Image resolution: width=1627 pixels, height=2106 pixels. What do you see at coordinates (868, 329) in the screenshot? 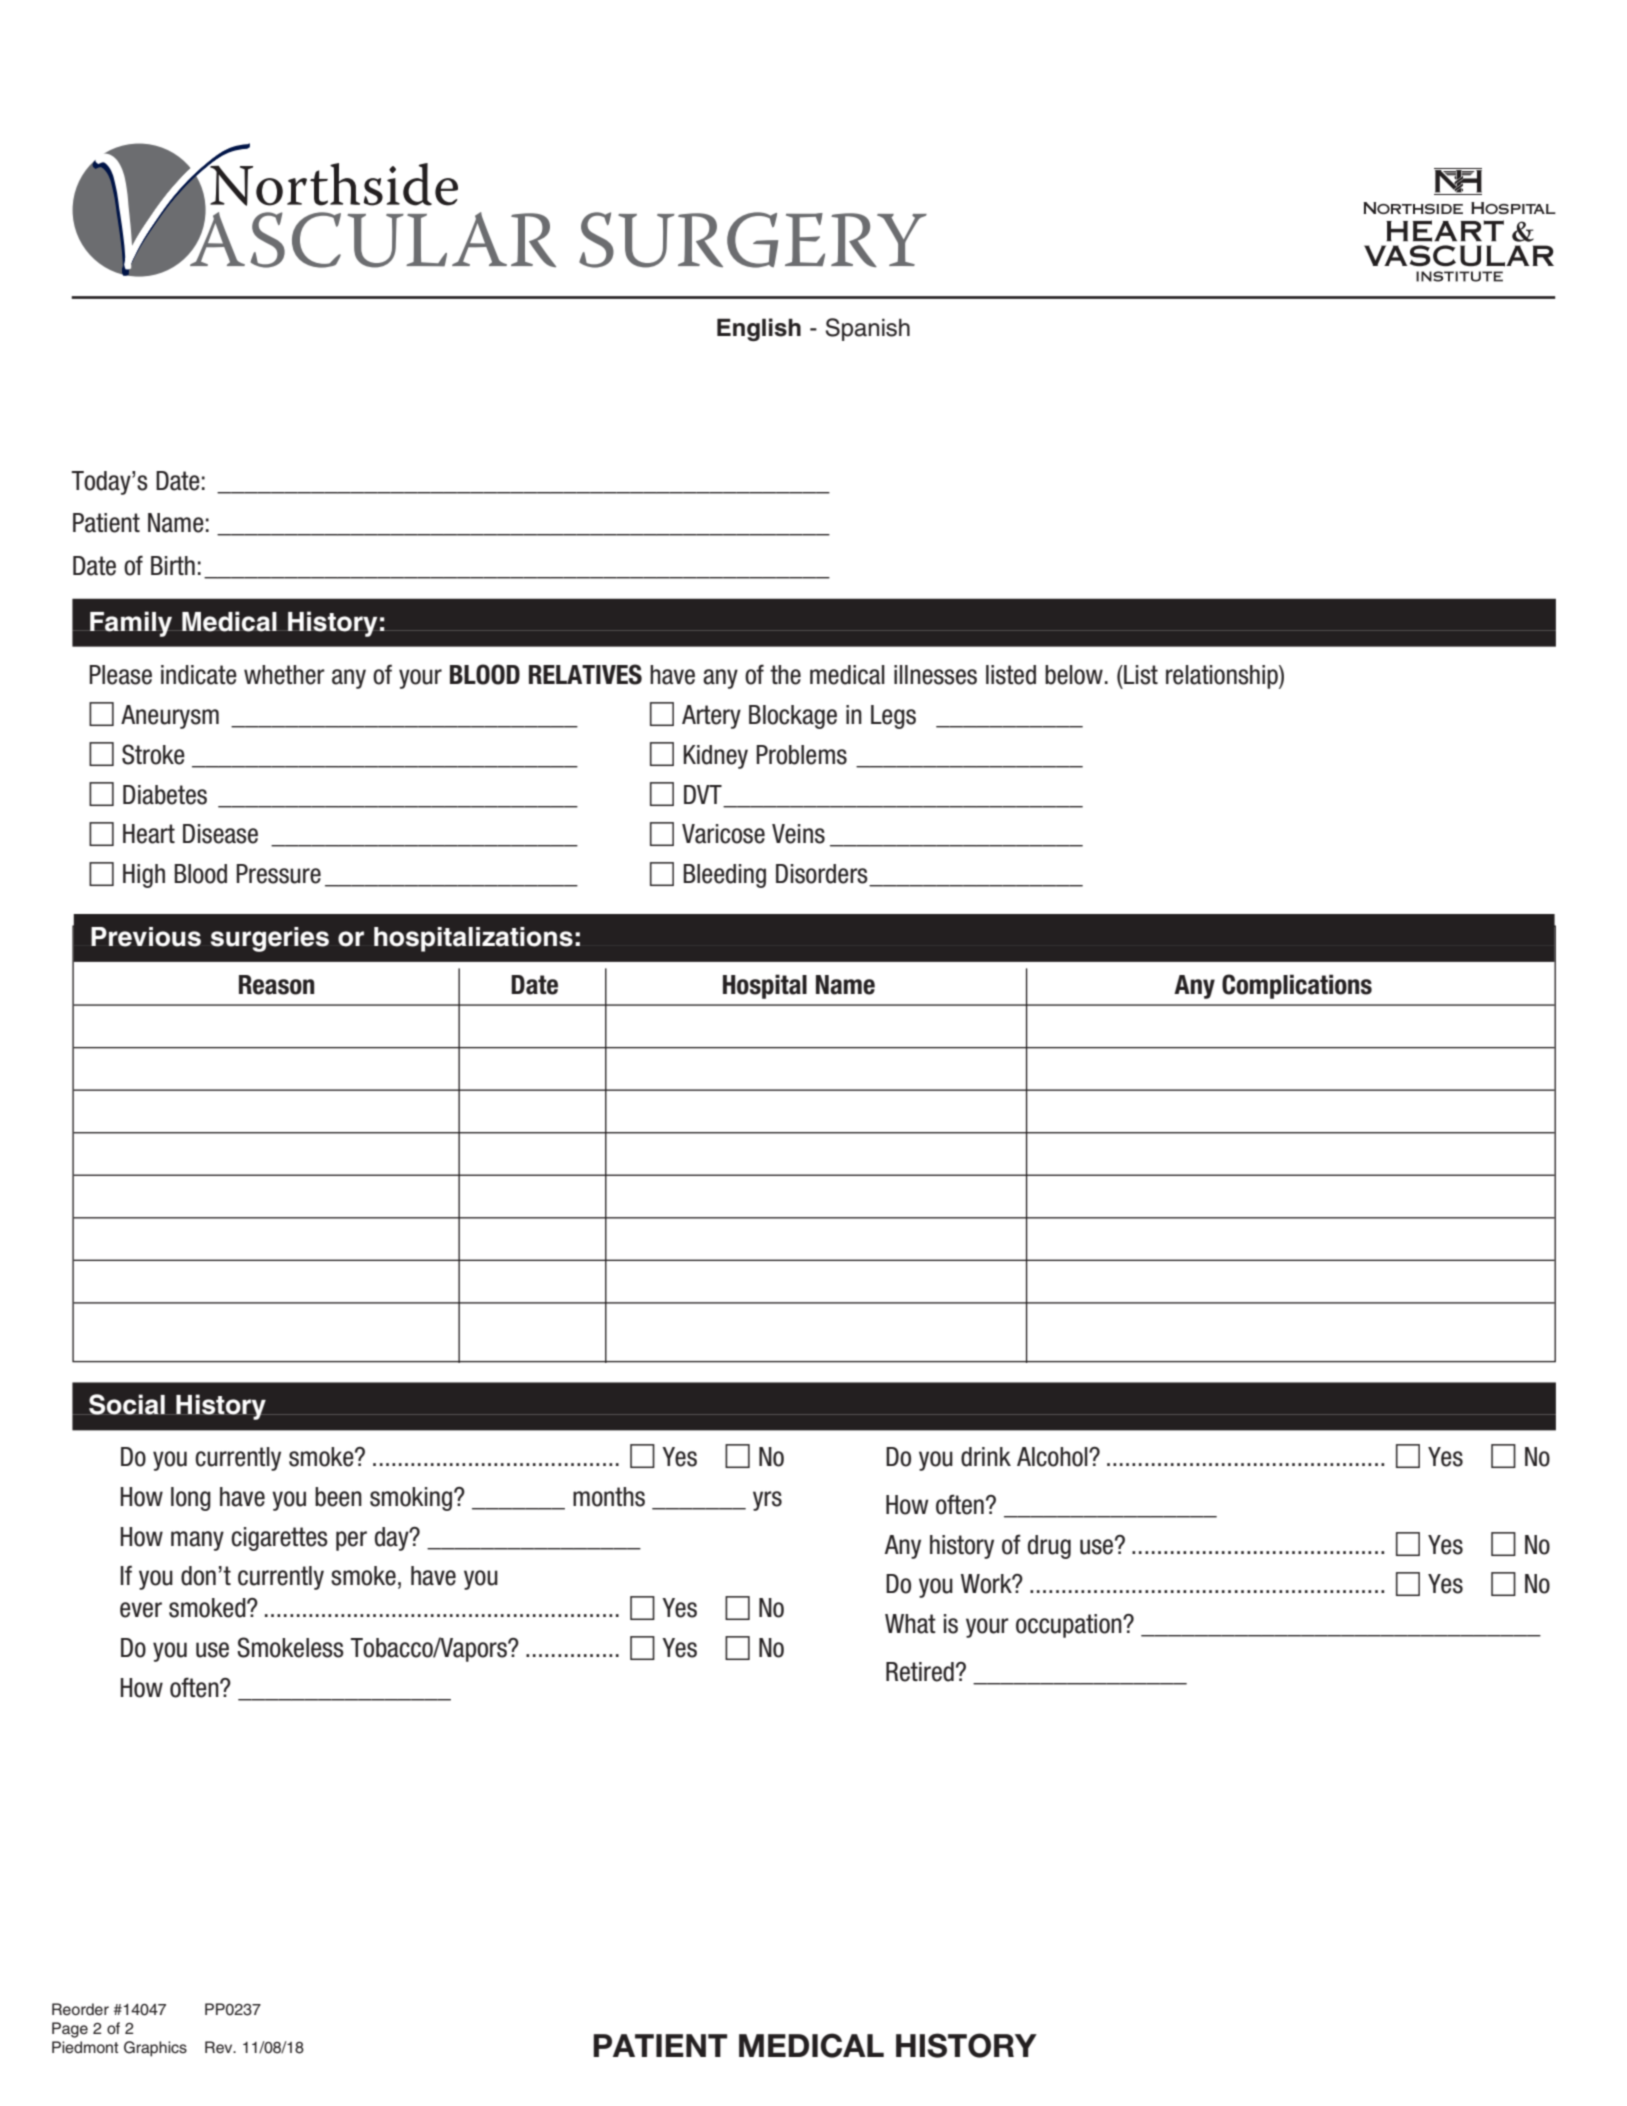
I see `Spanish` at bounding box center [868, 329].
